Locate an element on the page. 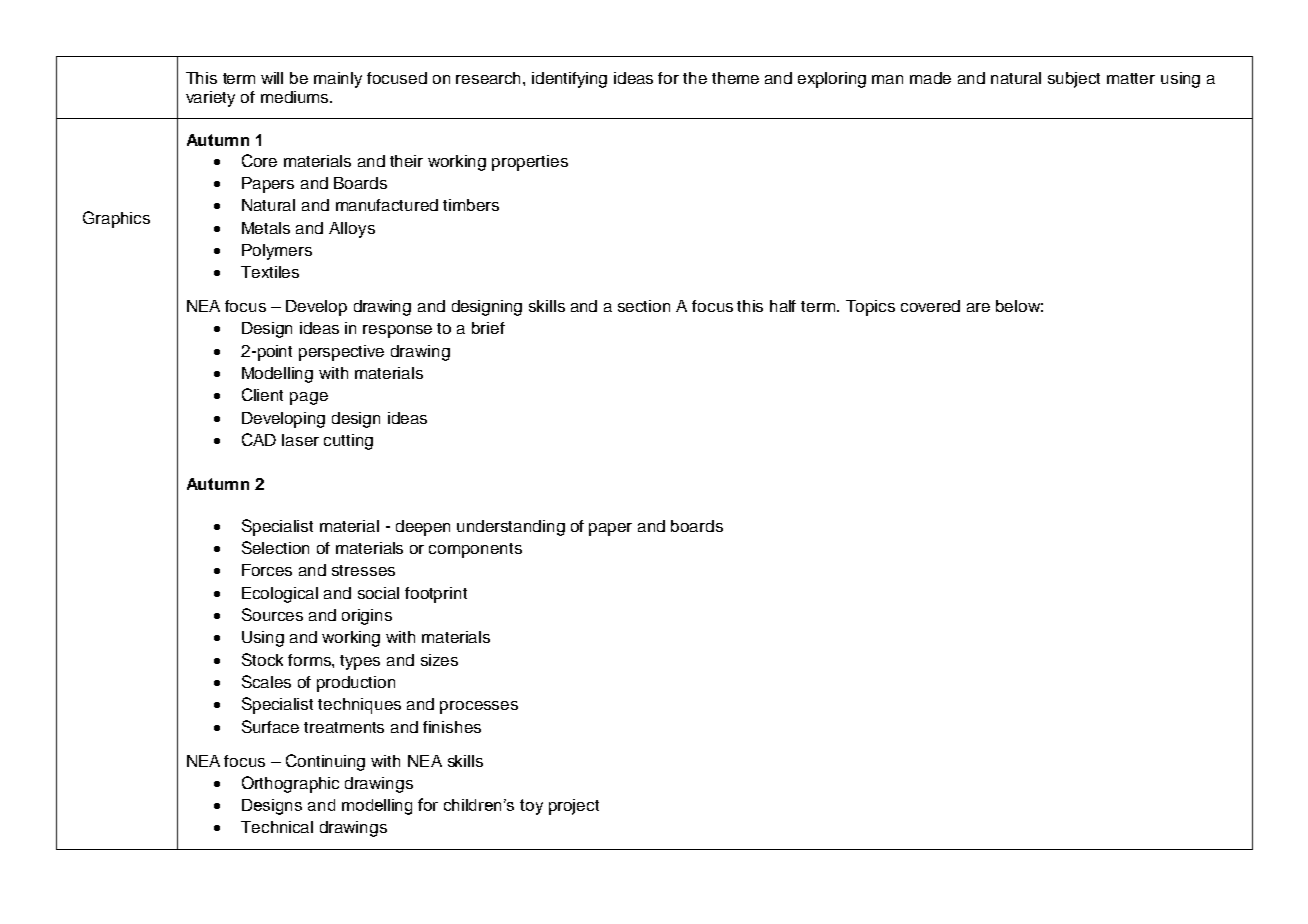 Image resolution: width=1308 pixels, height=924 pixels. variety is located at coordinates (210, 99).
